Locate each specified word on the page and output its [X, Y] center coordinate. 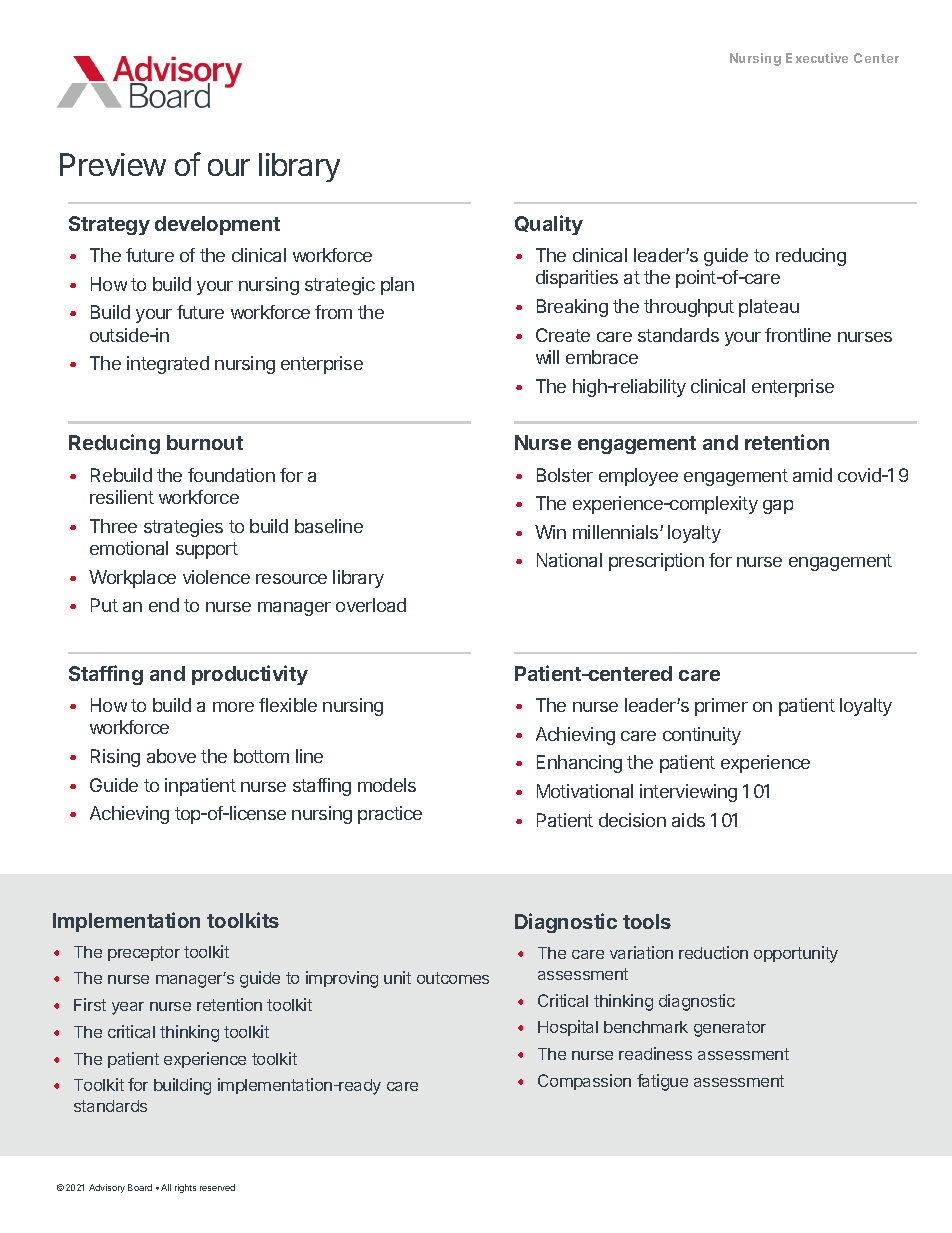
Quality [549, 225]
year [128, 1008]
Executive [817, 58]
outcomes [453, 978]
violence [216, 577]
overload [371, 605]
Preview [113, 164]
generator [730, 1029]
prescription [656, 562]
